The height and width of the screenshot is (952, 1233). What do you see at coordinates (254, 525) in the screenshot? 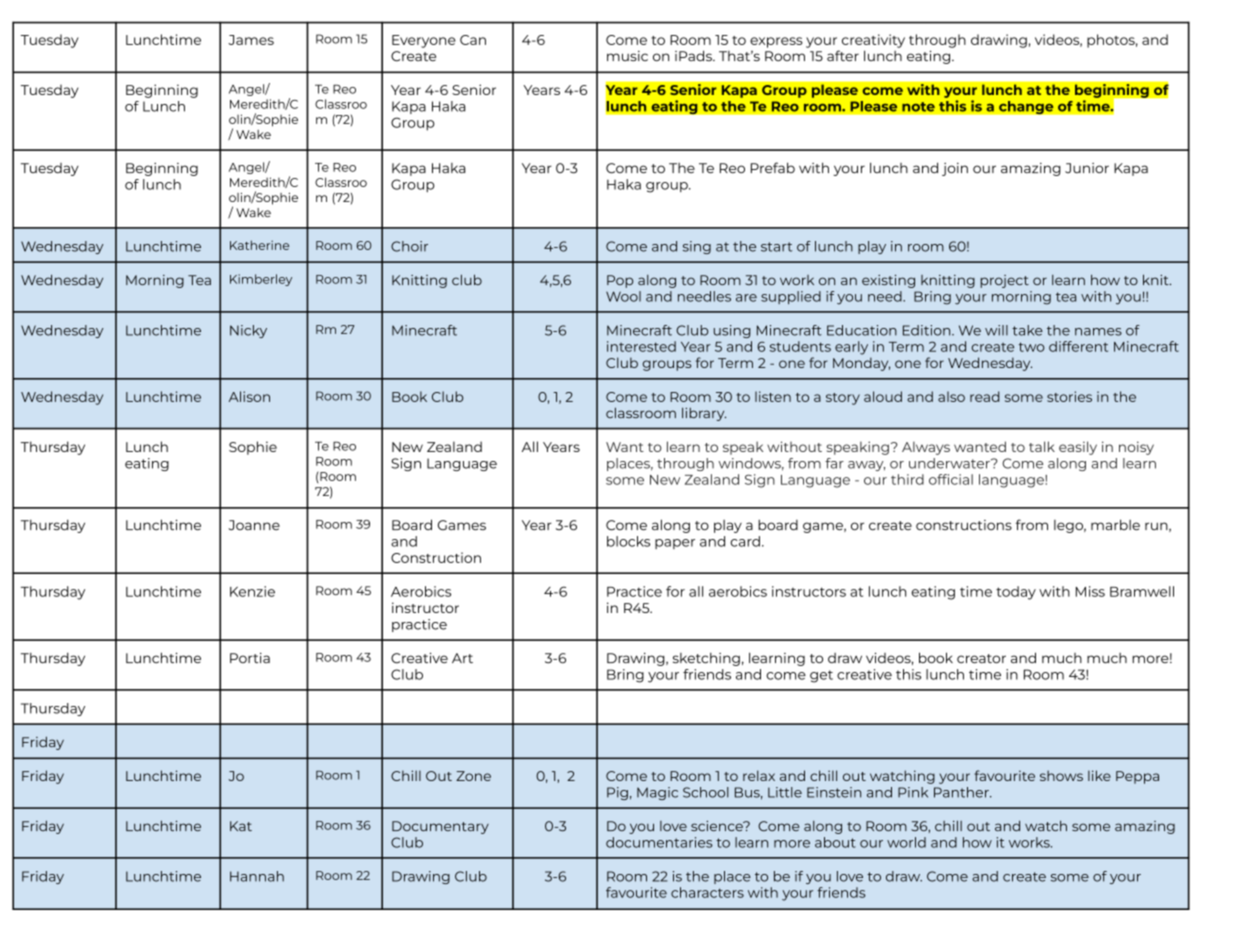
I see `Joanne` at bounding box center [254, 525].
